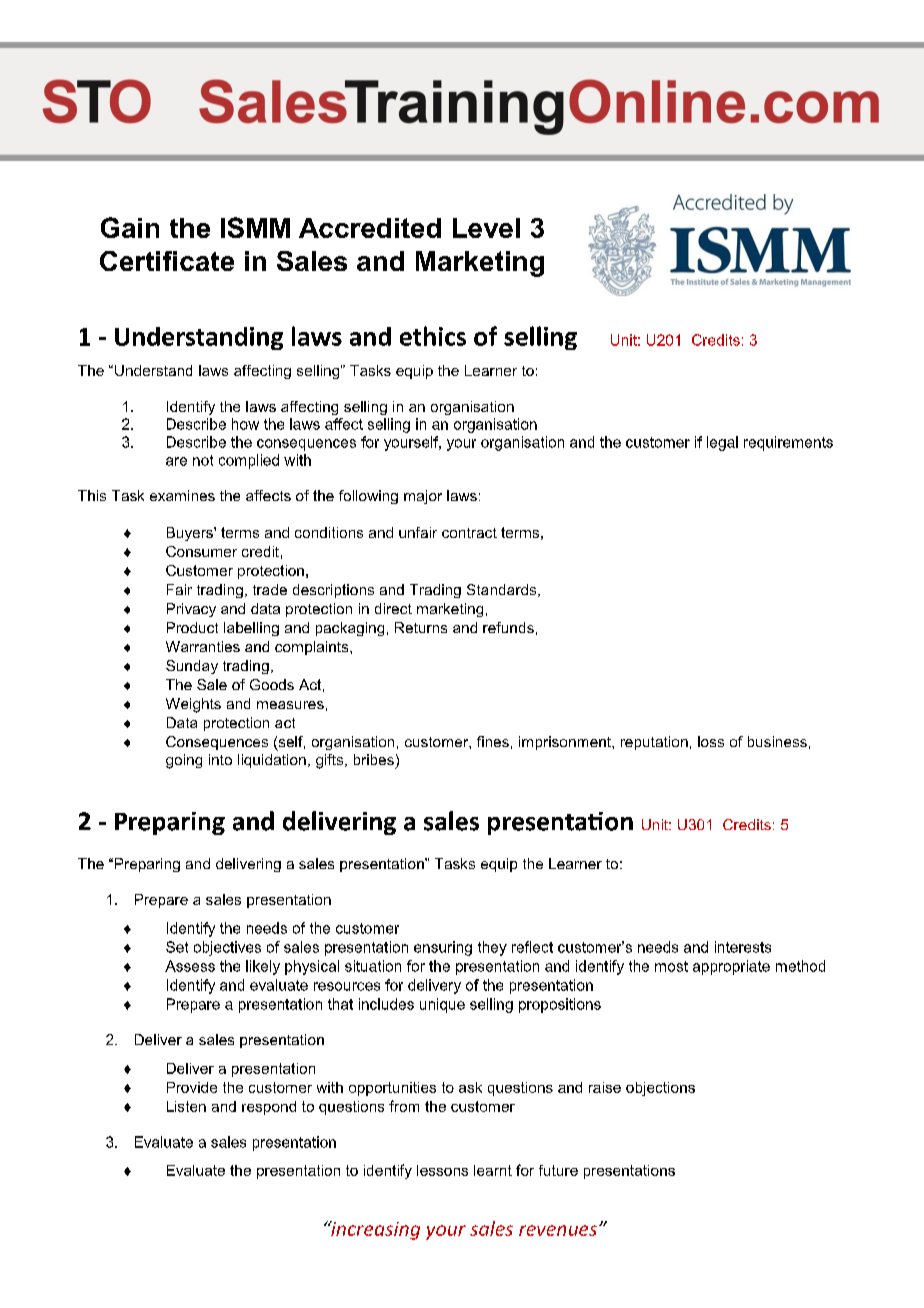 The width and height of the screenshot is (924, 1308). Describe the element at coordinates (722, 443) in the screenshot. I see `legal` at that location.
